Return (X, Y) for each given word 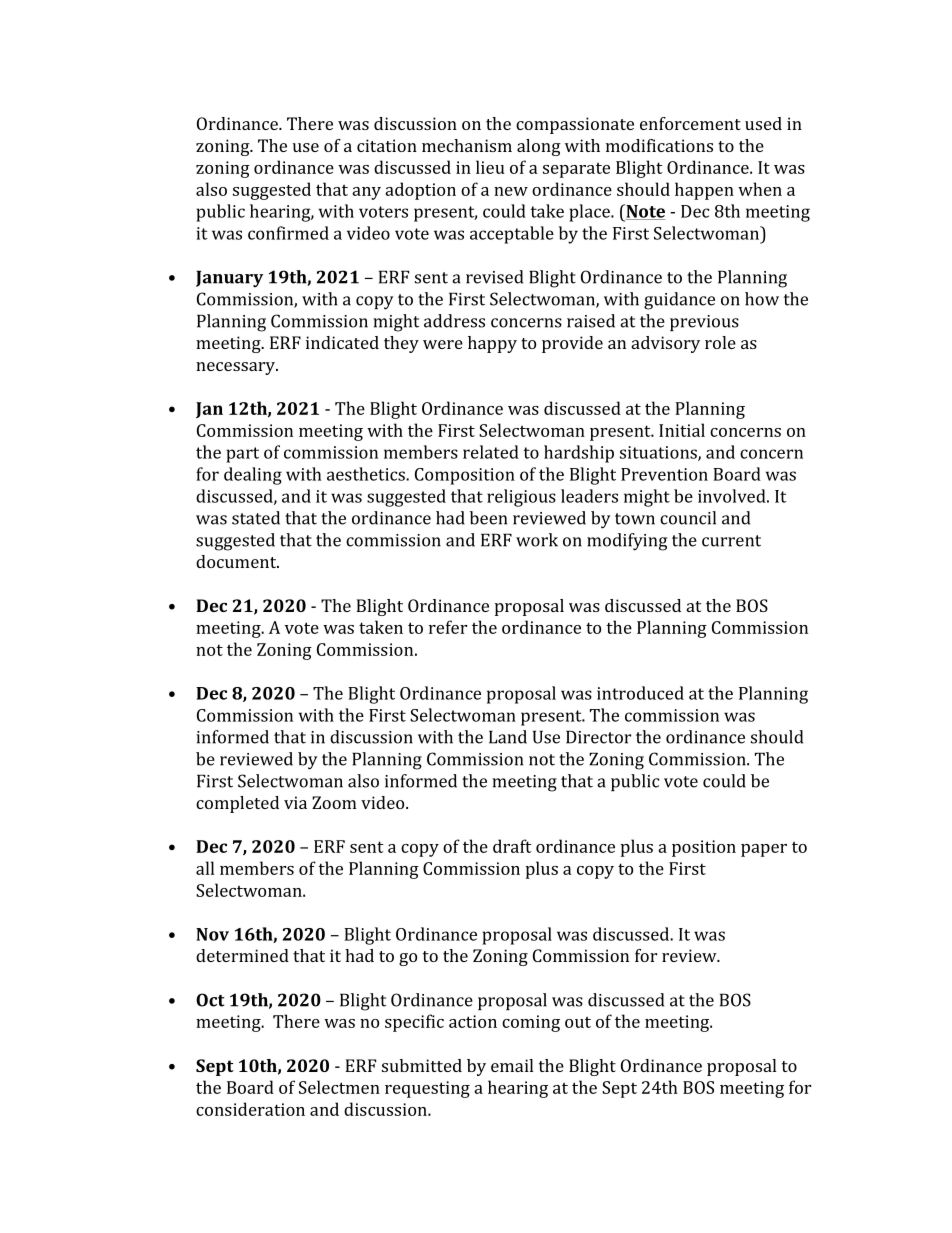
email (512, 1065)
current (731, 541)
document (237, 561)
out (578, 1022)
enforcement (690, 123)
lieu (490, 167)
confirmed (288, 233)
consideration (250, 1109)
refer (448, 627)
